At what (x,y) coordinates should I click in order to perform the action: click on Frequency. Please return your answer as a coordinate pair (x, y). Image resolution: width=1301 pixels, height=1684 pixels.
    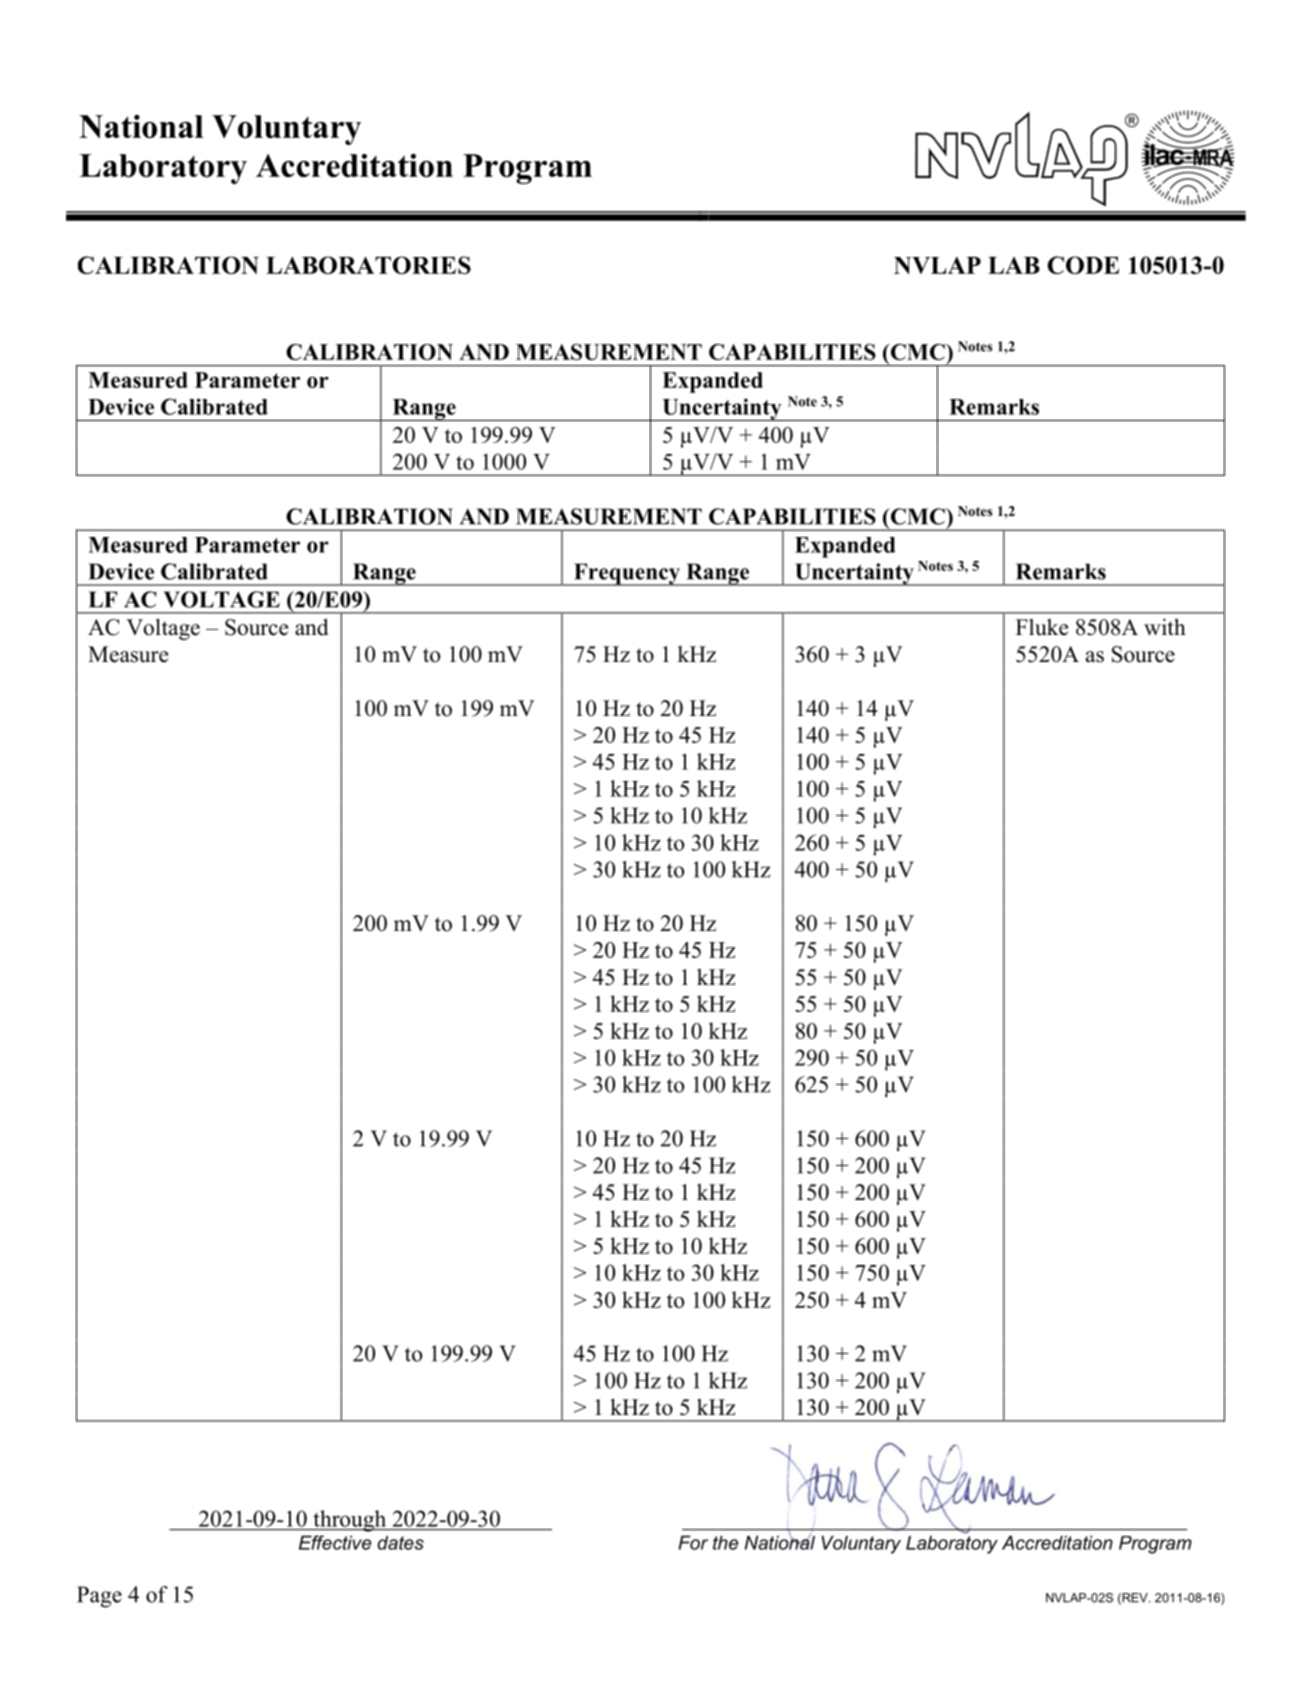
    Looking at the image, I should click on (627, 574).
